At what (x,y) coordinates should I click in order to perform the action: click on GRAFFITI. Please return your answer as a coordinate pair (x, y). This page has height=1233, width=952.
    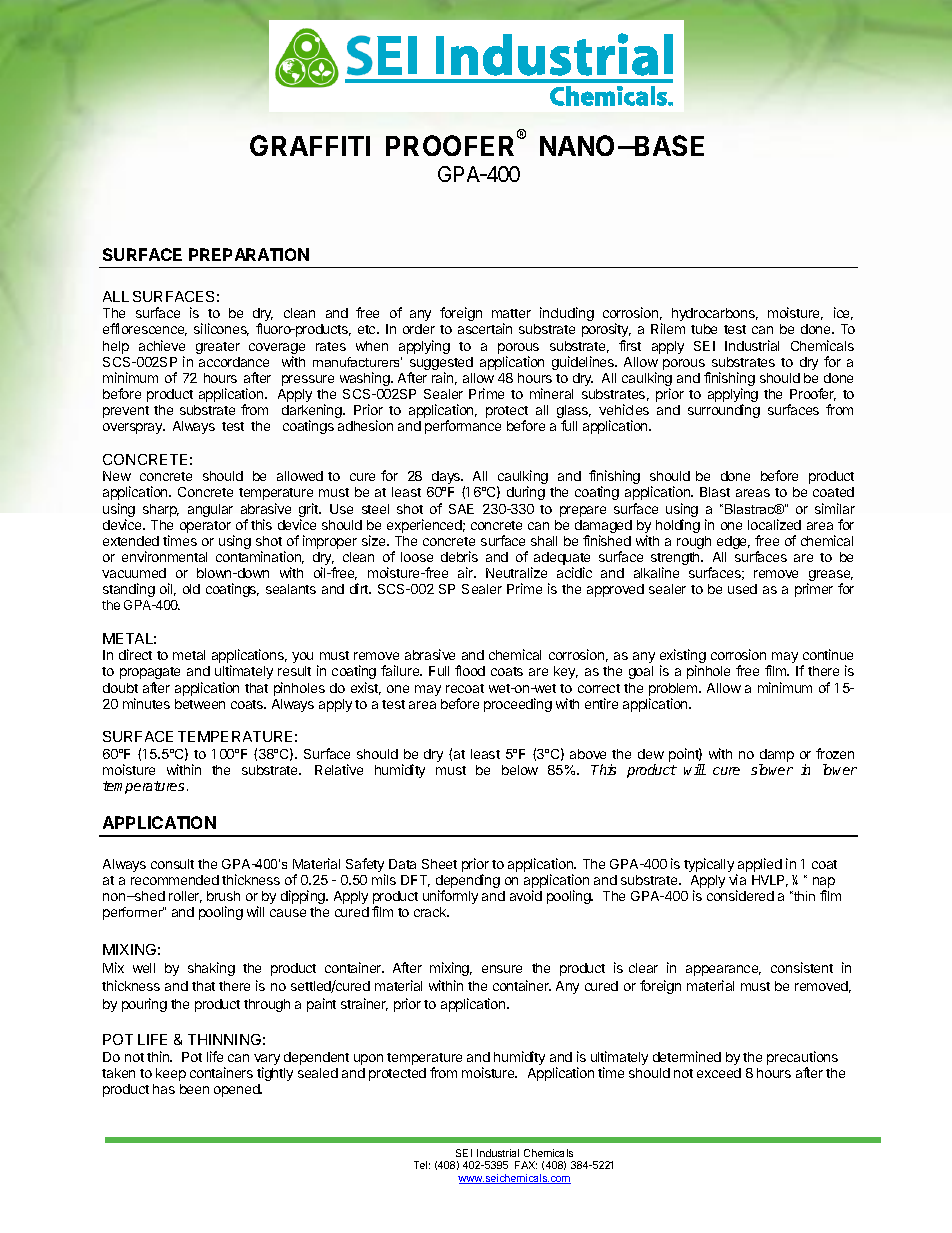
    Looking at the image, I should click on (310, 145).
